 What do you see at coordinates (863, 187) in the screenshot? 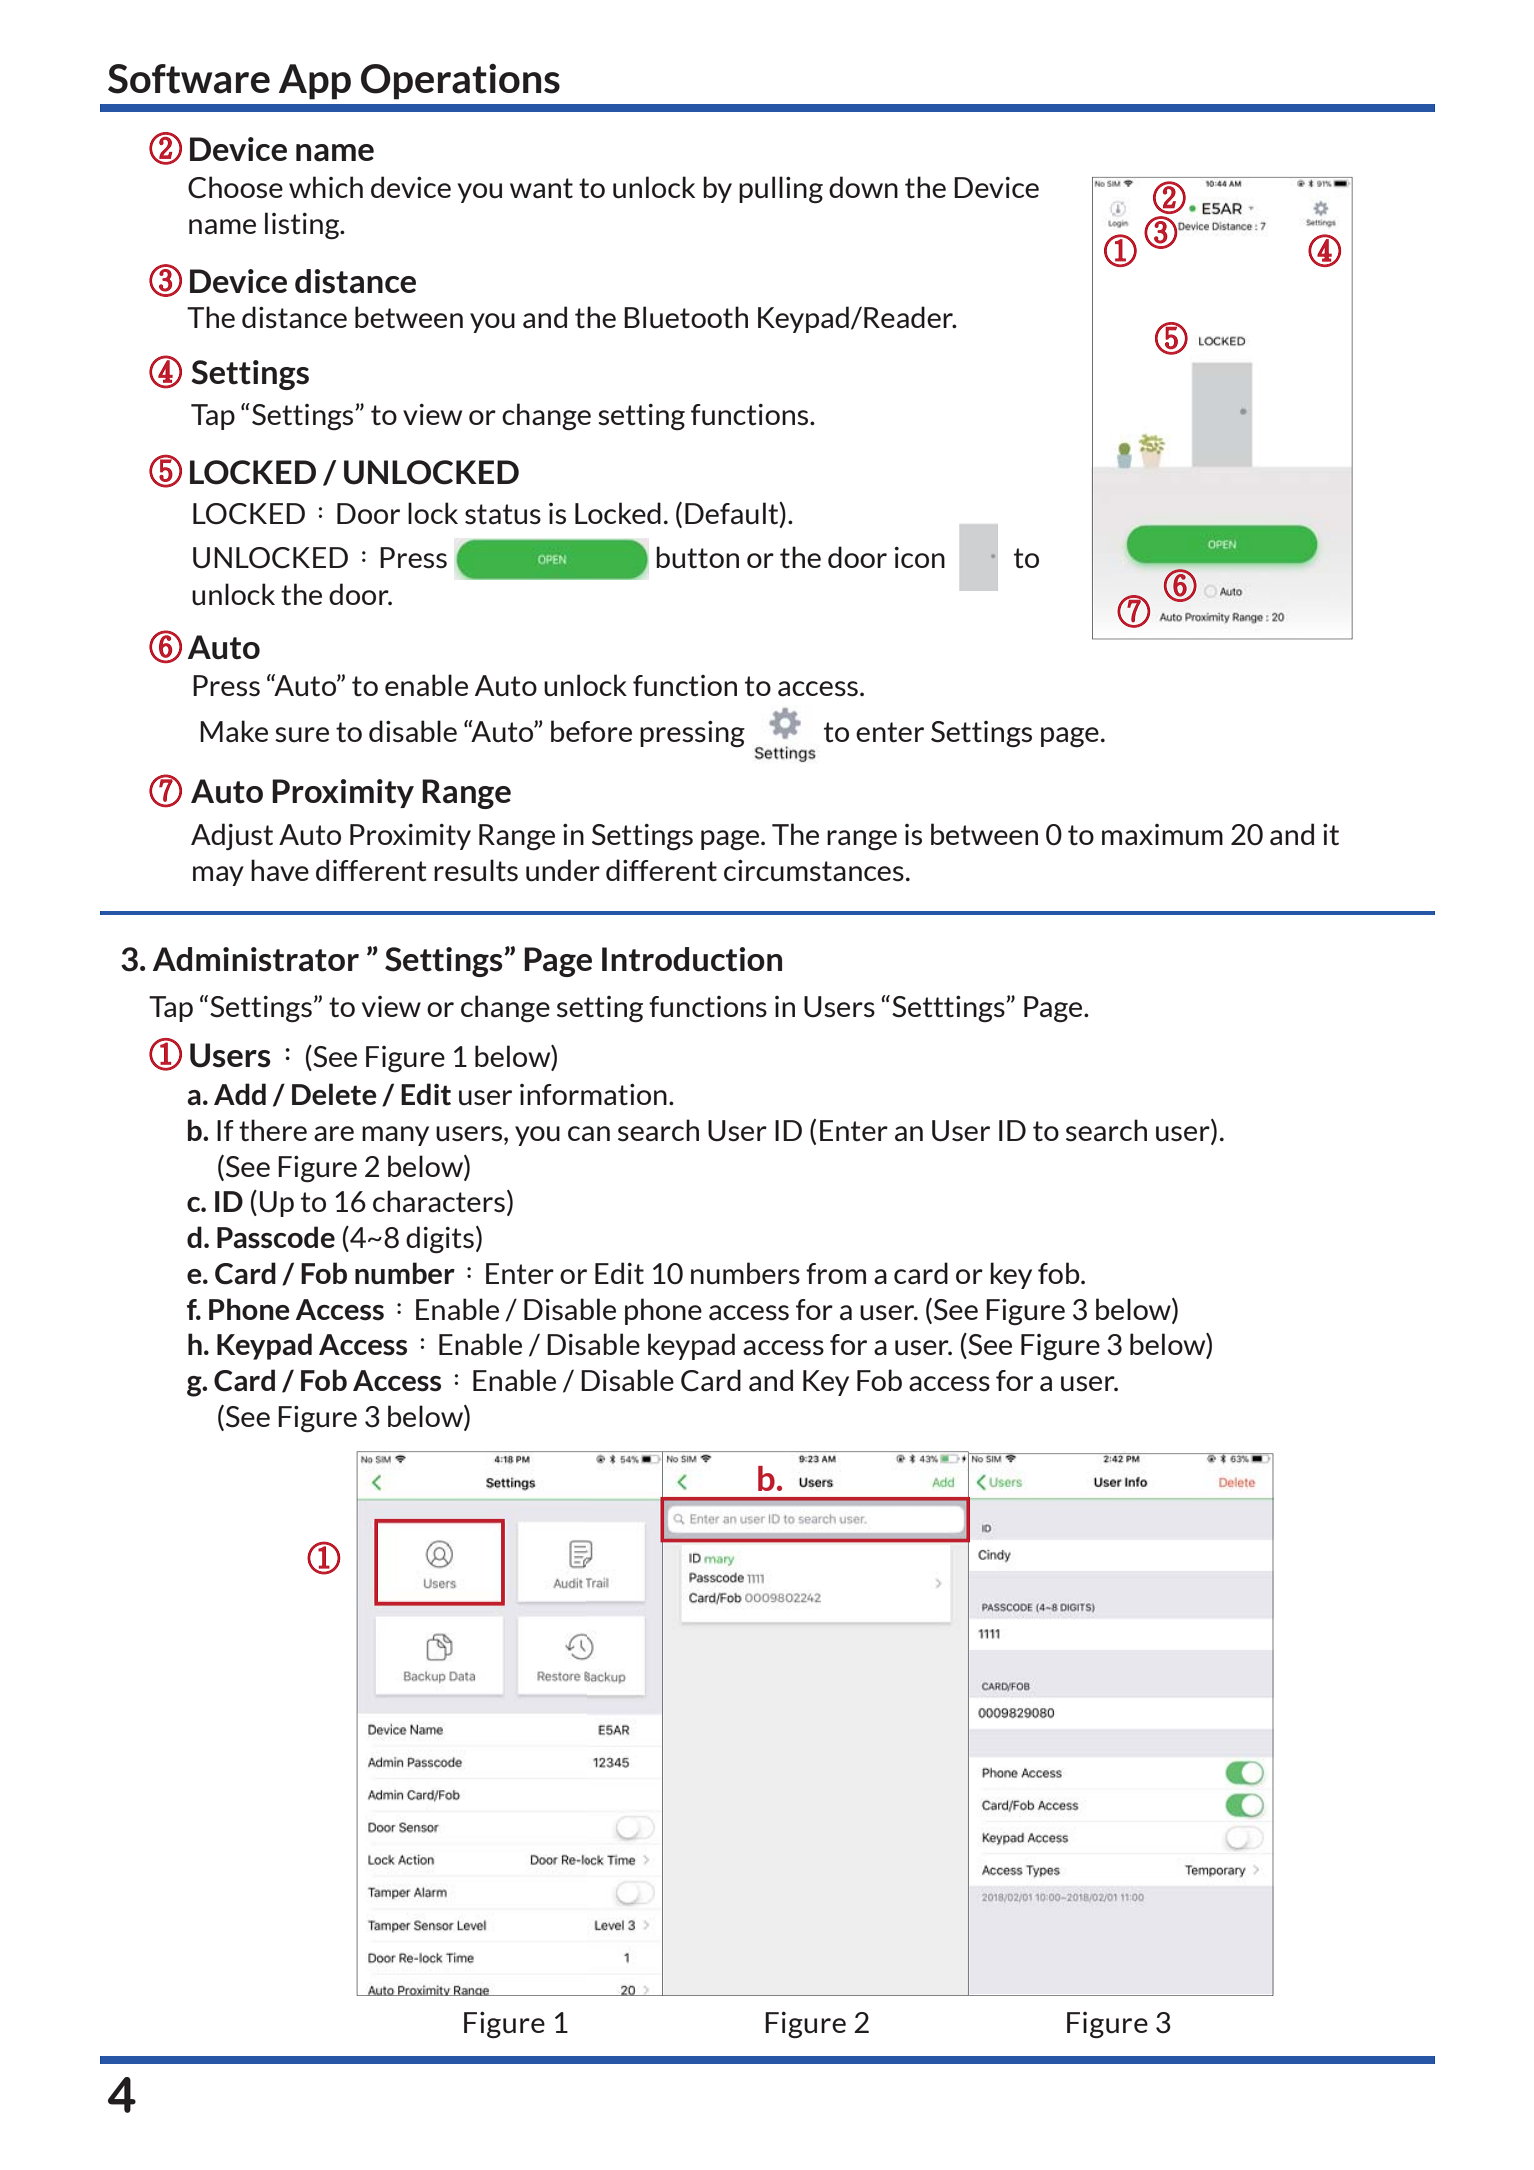
I see `down` at bounding box center [863, 187].
